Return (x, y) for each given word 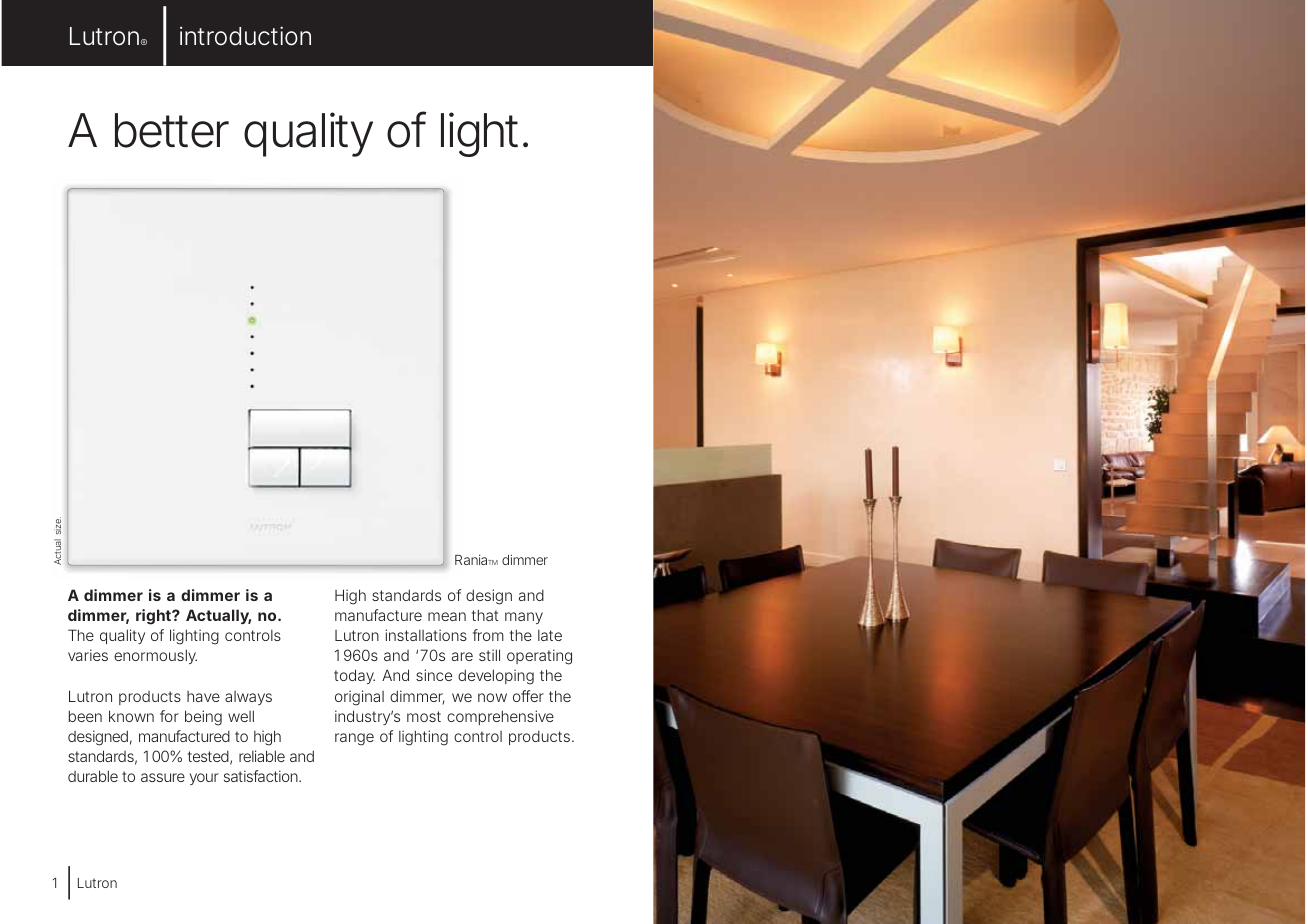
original (359, 698)
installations (426, 635)
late (550, 635)
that (485, 615)
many (524, 618)
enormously (155, 656)
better (172, 130)
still (489, 655)
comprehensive (500, 717)
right (154, 617)
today (354, 676)
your (204, 779)
